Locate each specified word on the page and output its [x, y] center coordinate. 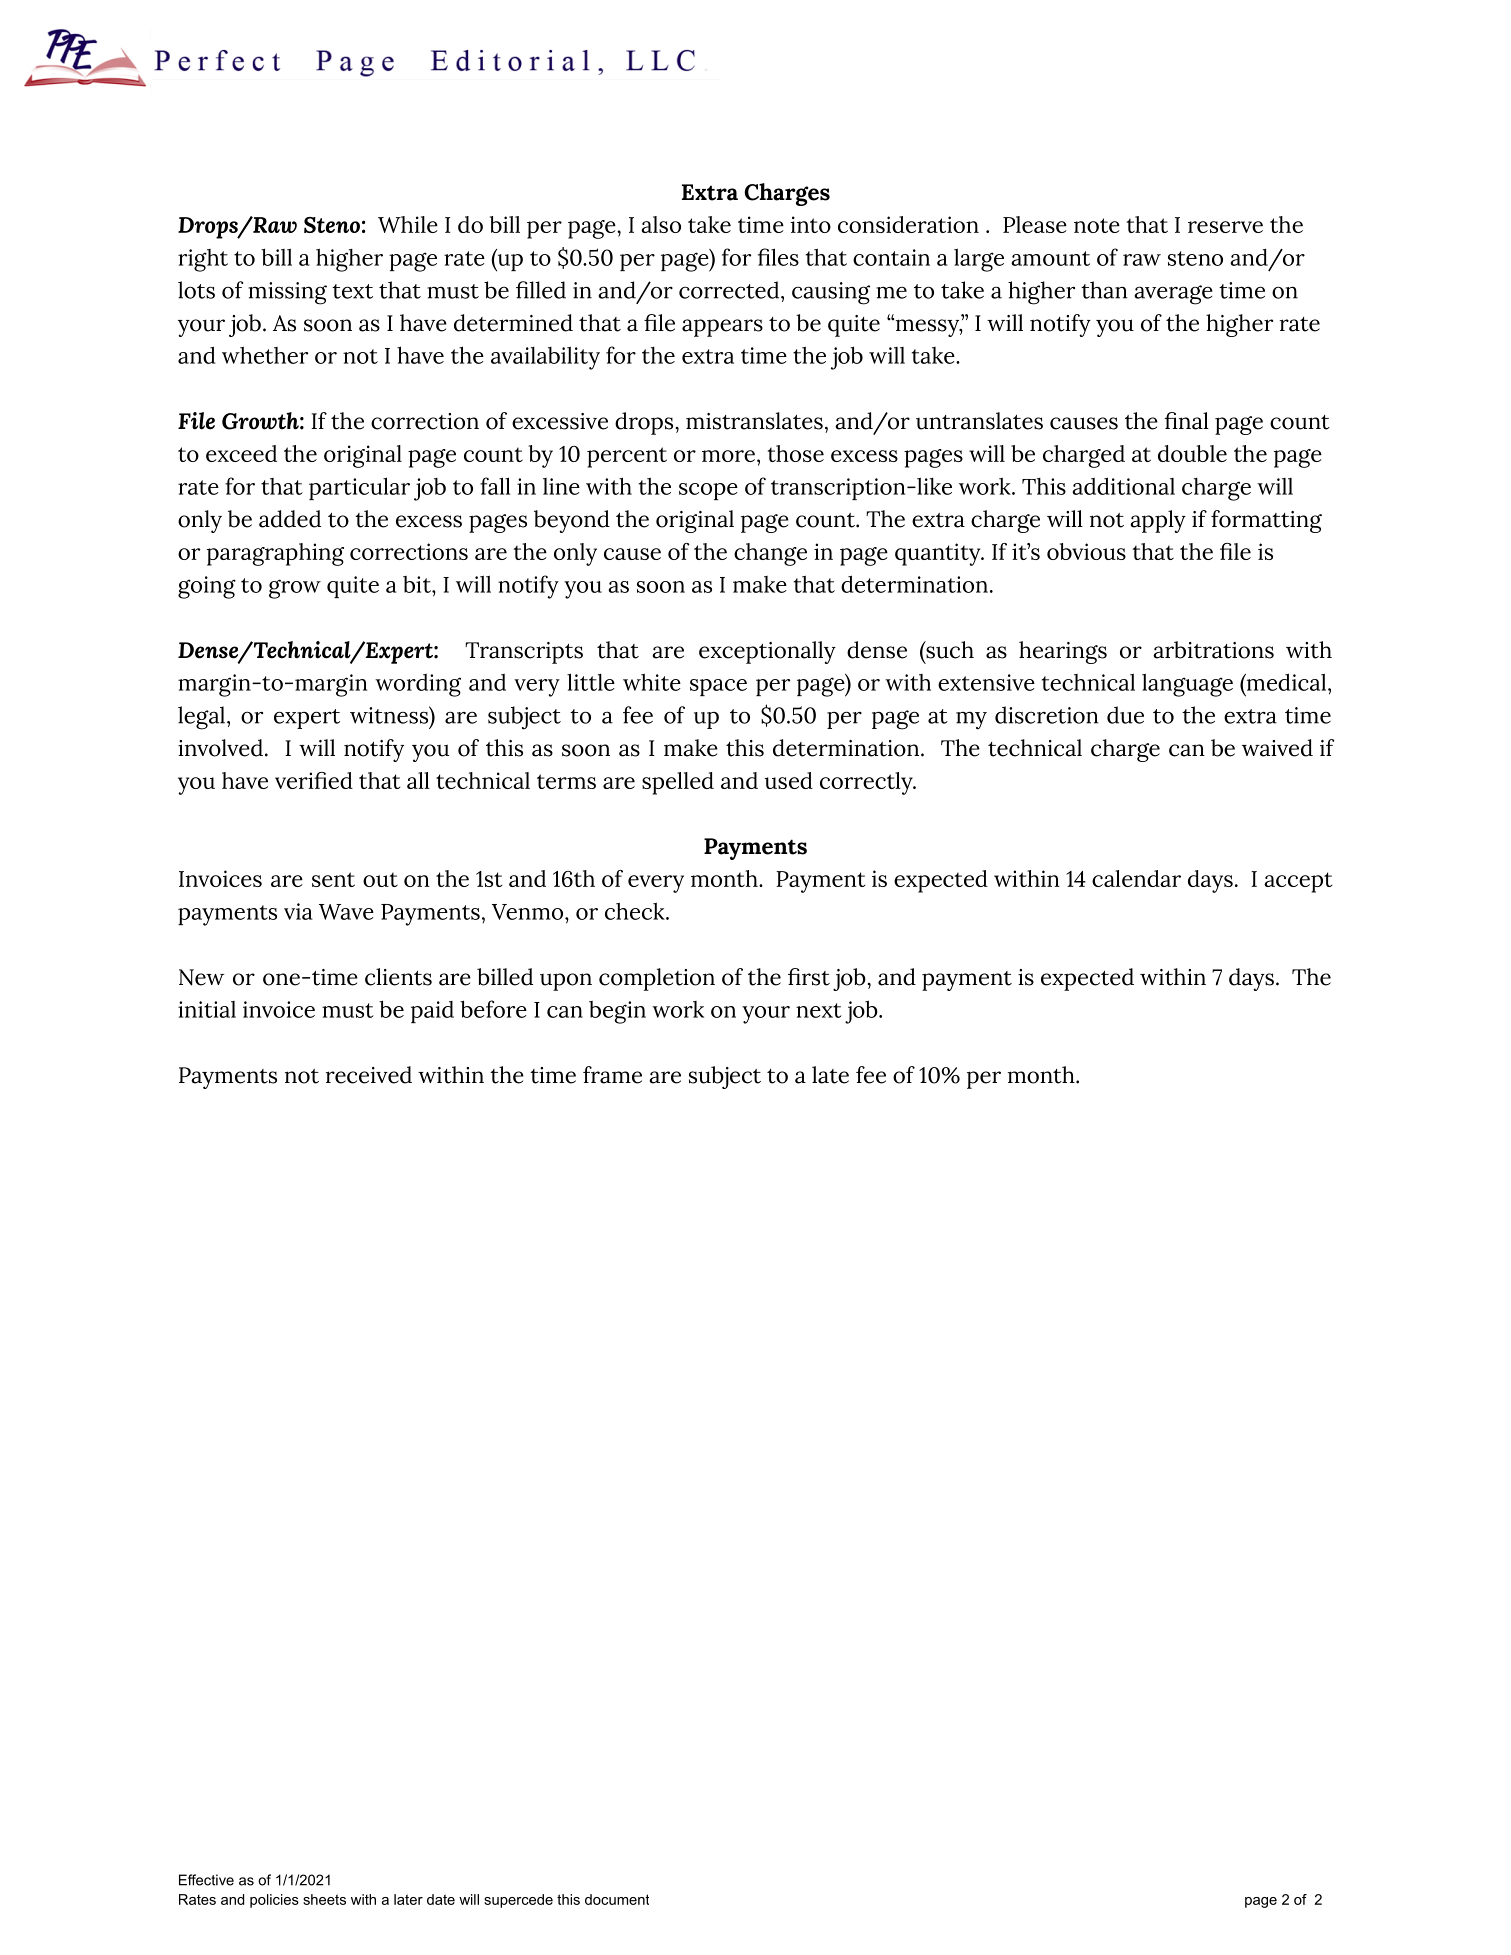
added [290, 519]
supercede [518, 1901]
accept [1298, 882]
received [369, 1075]
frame [612, 1075]
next [819, 1010]
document [617, 1899]
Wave [346, 912]
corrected [730, 290]
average [1173, 295]
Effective [206, 1880]
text [352, 291]
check [636, 911]
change [770, 554]
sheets [324, 1899]
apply [1158, 521]
